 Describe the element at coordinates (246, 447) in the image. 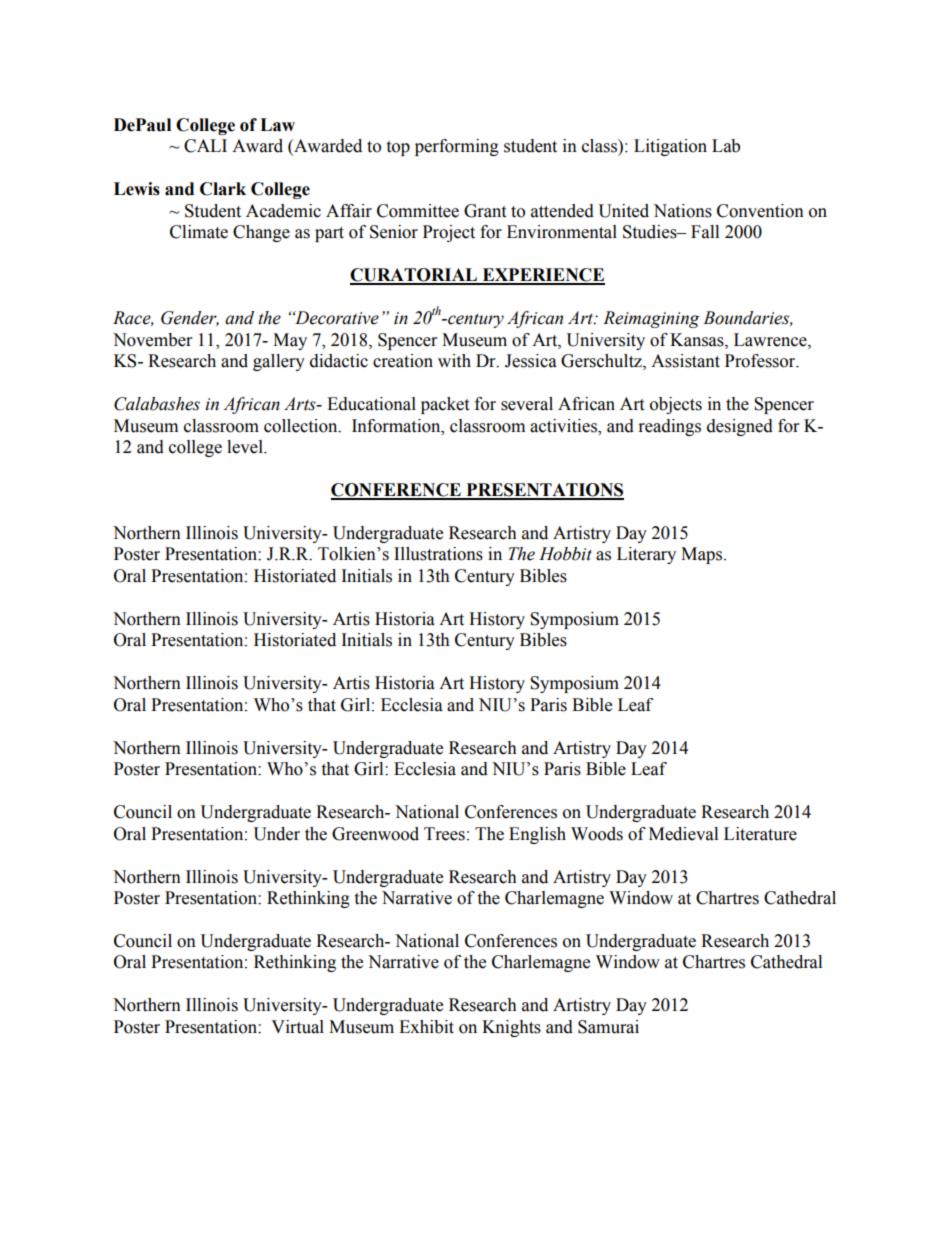

I see `level` at that location.
